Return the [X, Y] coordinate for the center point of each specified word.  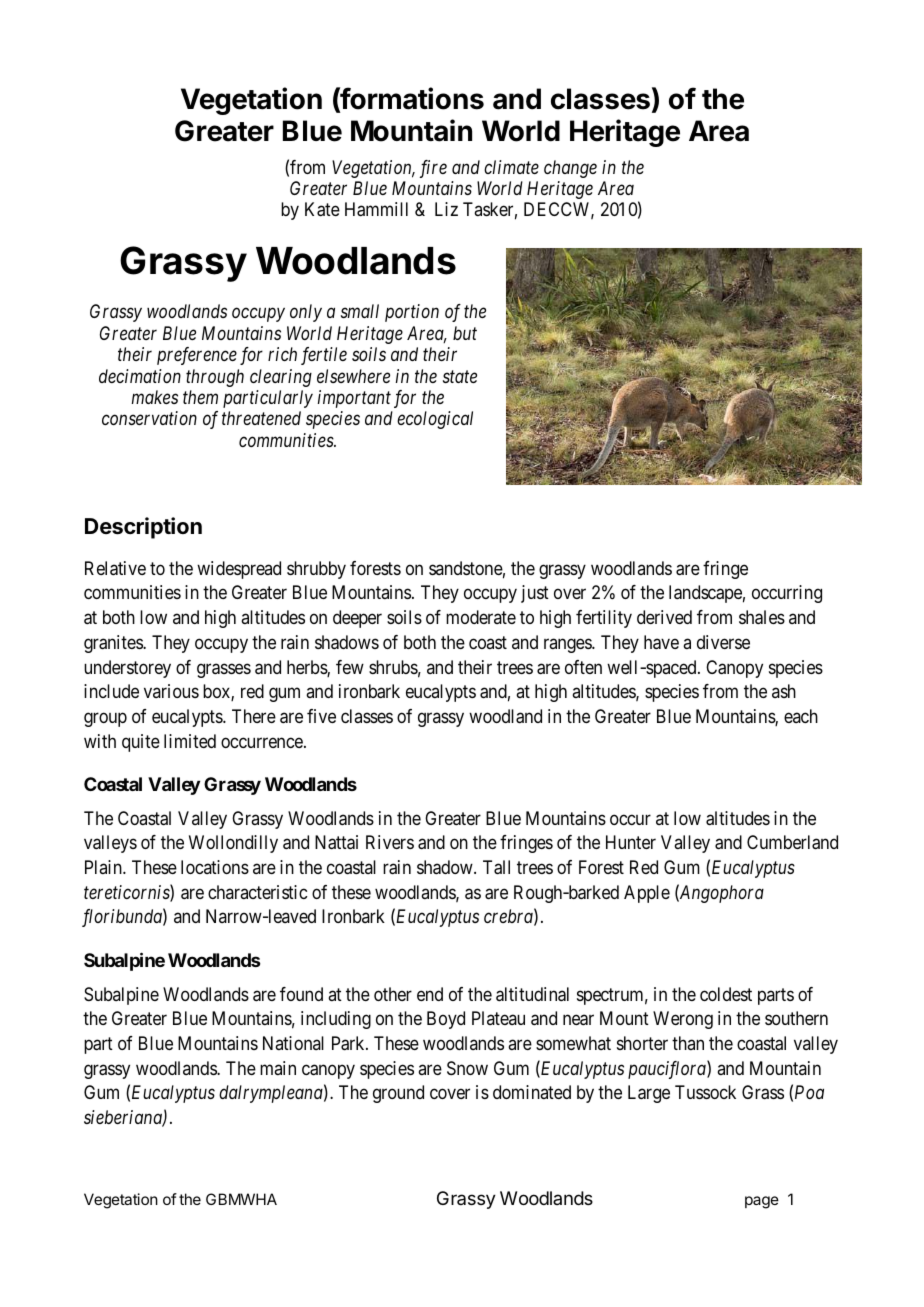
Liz [446, 209]
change [570, 169]
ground [398, 1094]
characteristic [257, 892]
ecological [435, 420]
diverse [723, 642]
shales [762, 617]
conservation [149, 418]
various [171, 691]
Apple [647, 894]
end [430, 994]
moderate [481, 617]
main [278, 1068]
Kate [322, 209]
